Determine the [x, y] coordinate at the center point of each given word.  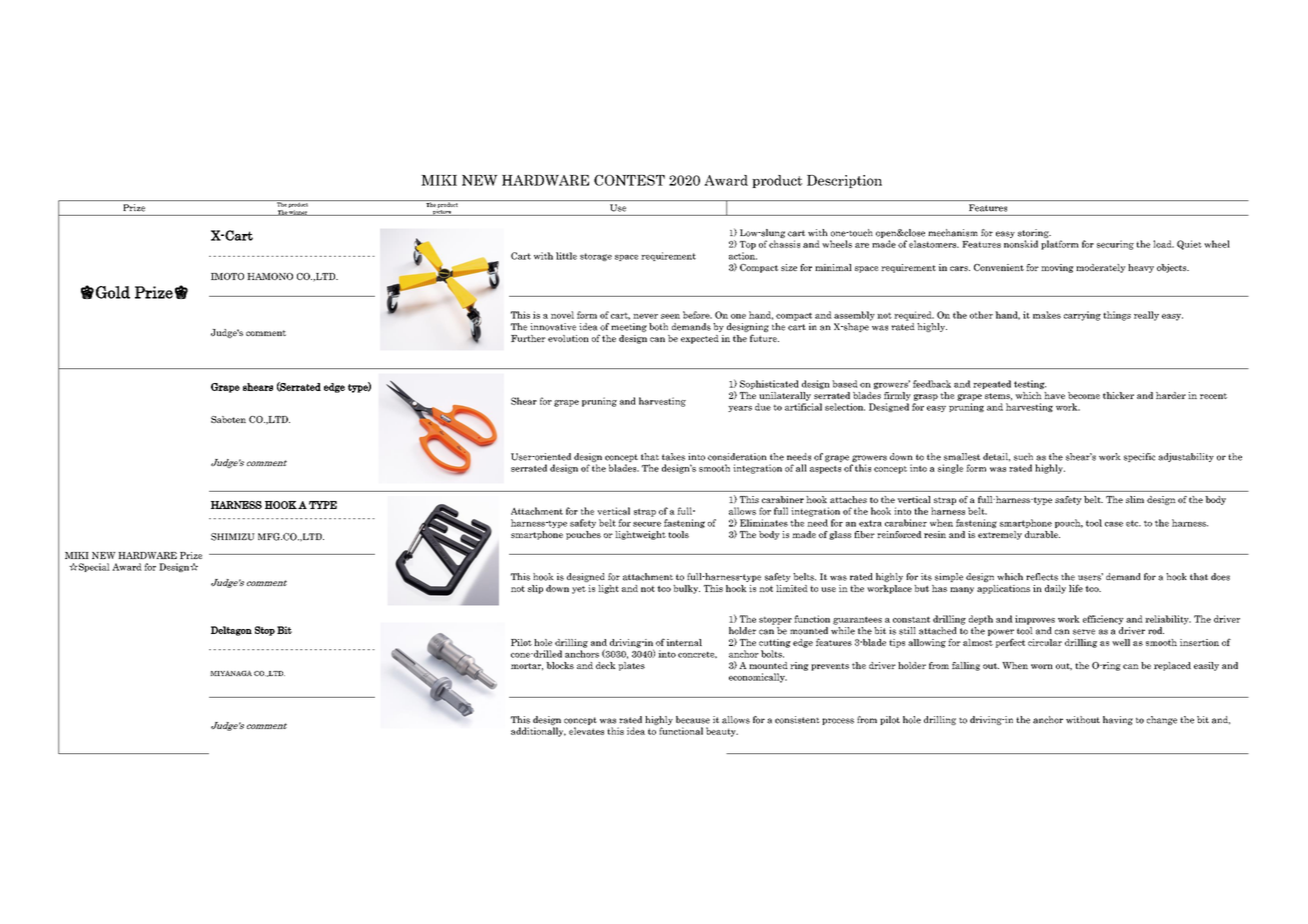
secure [647, 524]
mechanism [953, 233]
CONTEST [629, 180]
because [693, 720]
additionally [538, 732]
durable [1042, 534]
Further [528, 338]
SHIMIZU [233, 537]
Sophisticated [769, 384]
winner [299, 213]
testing [1030, 384]
